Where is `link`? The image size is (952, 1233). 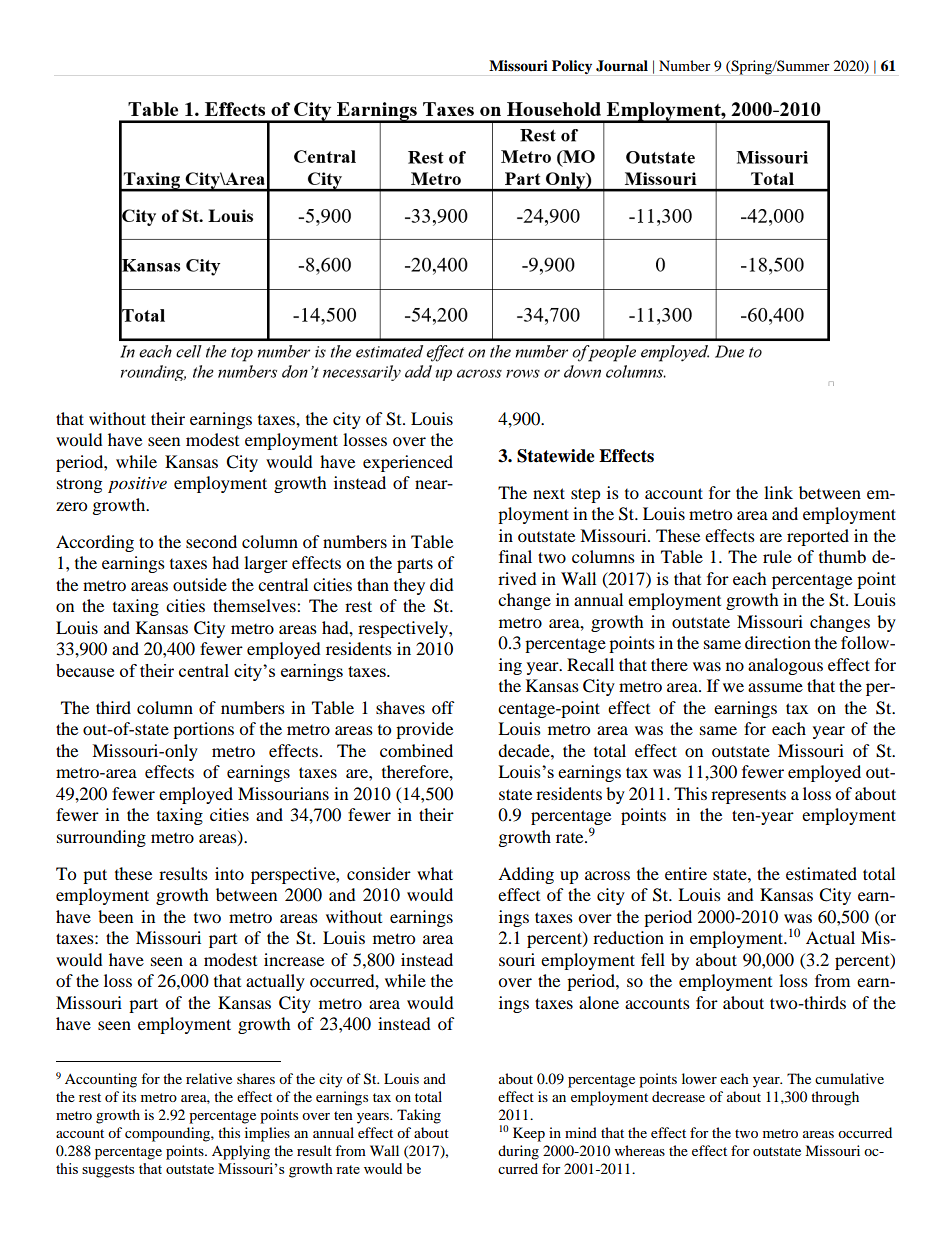
link is located at coordinates (778, 492).
